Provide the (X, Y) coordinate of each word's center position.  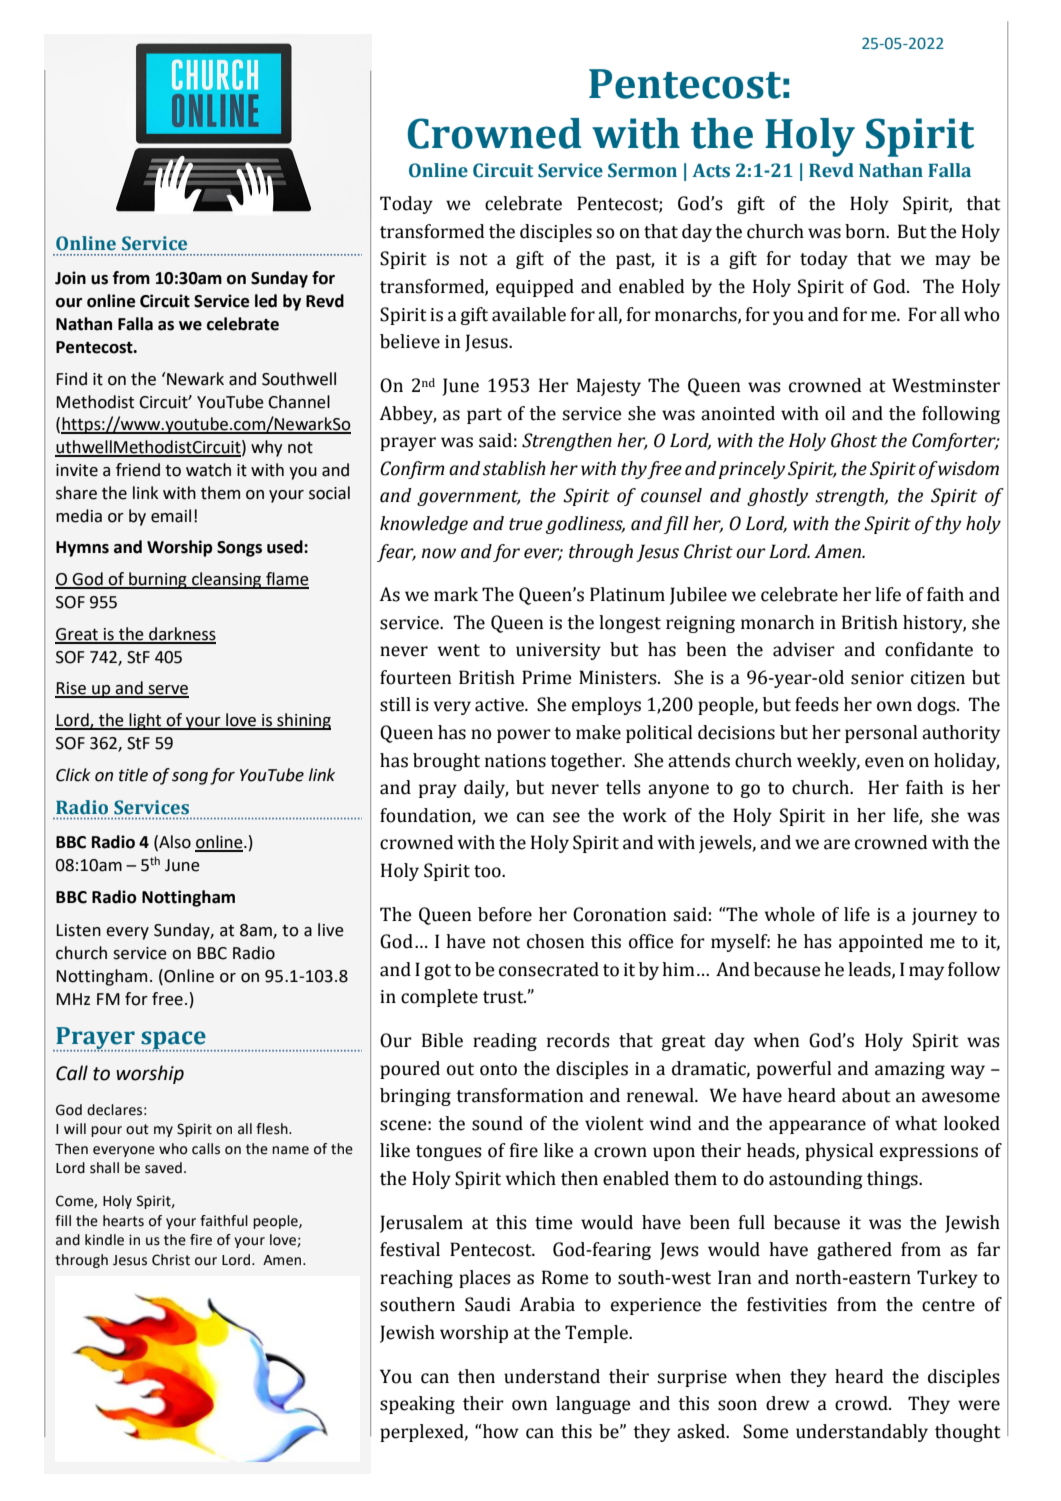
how (500, 1431)
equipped (535, 288)
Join (70, 278)
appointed (881, 943)
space (173, 1041)
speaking (417, 1405)
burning (158, 580)
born (866, 231)
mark (456, 594)
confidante (929, 649)
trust (504, 997)
